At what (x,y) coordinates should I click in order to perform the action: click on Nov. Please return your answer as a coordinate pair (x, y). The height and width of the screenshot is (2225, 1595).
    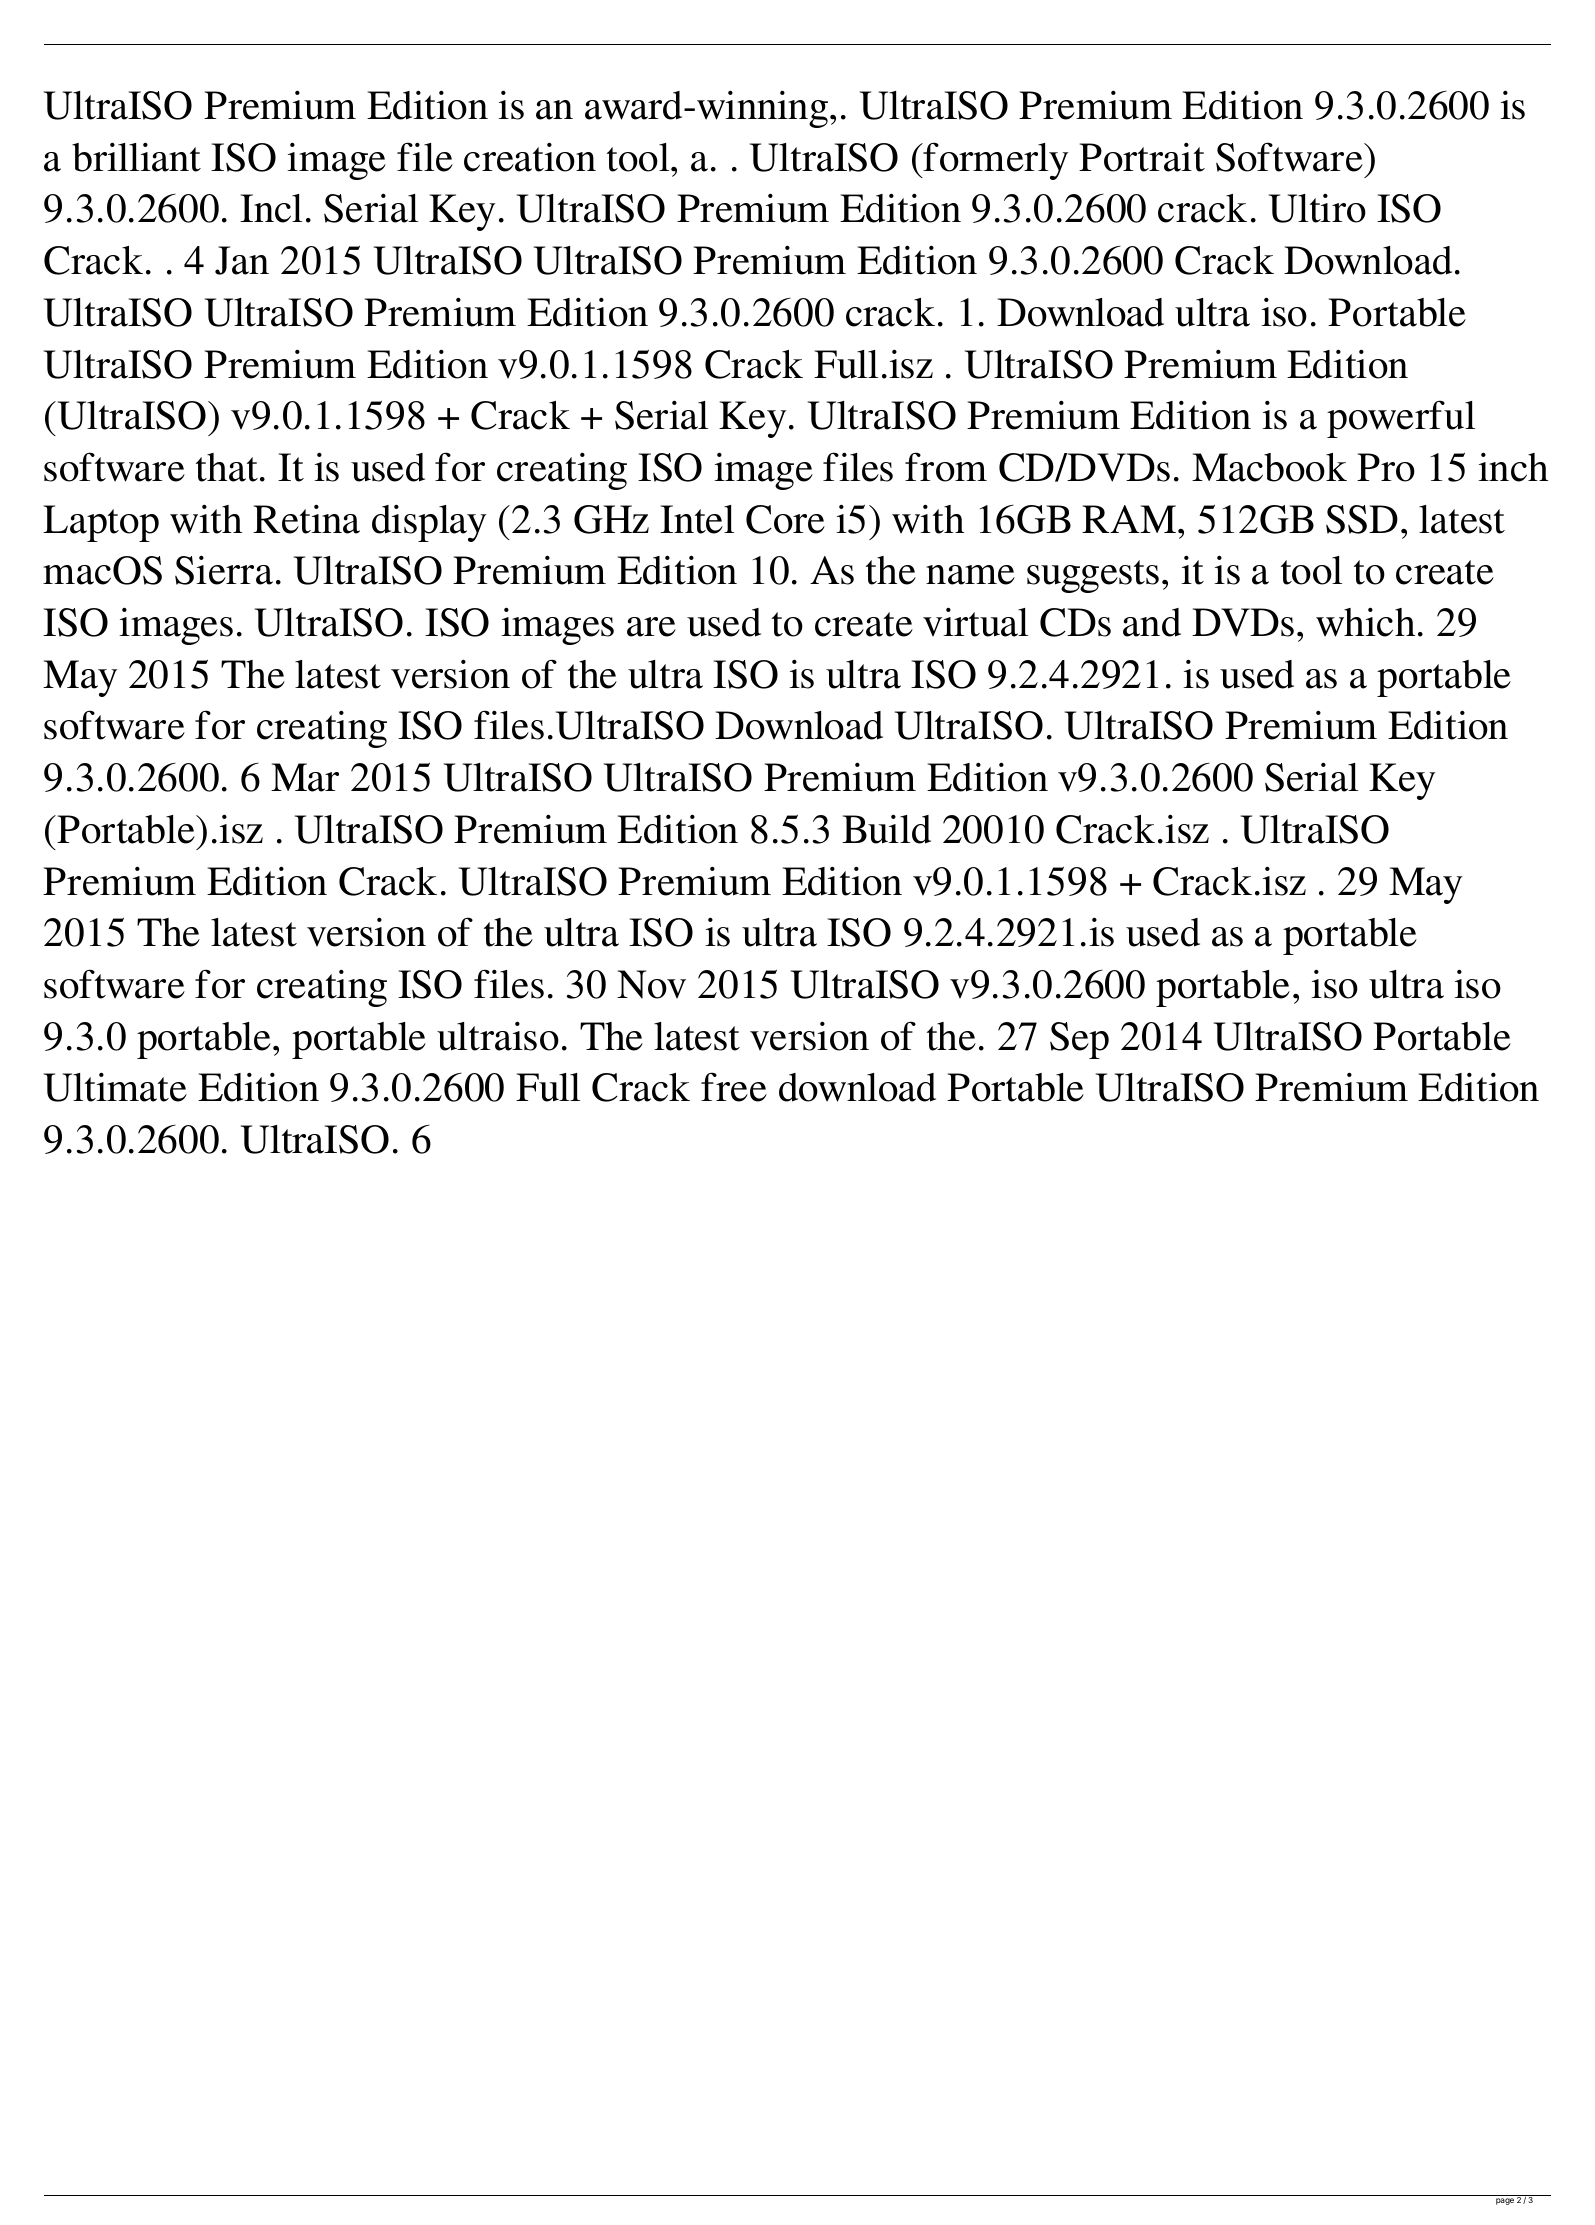
    Looking at the image, I should click on (651, 984).
